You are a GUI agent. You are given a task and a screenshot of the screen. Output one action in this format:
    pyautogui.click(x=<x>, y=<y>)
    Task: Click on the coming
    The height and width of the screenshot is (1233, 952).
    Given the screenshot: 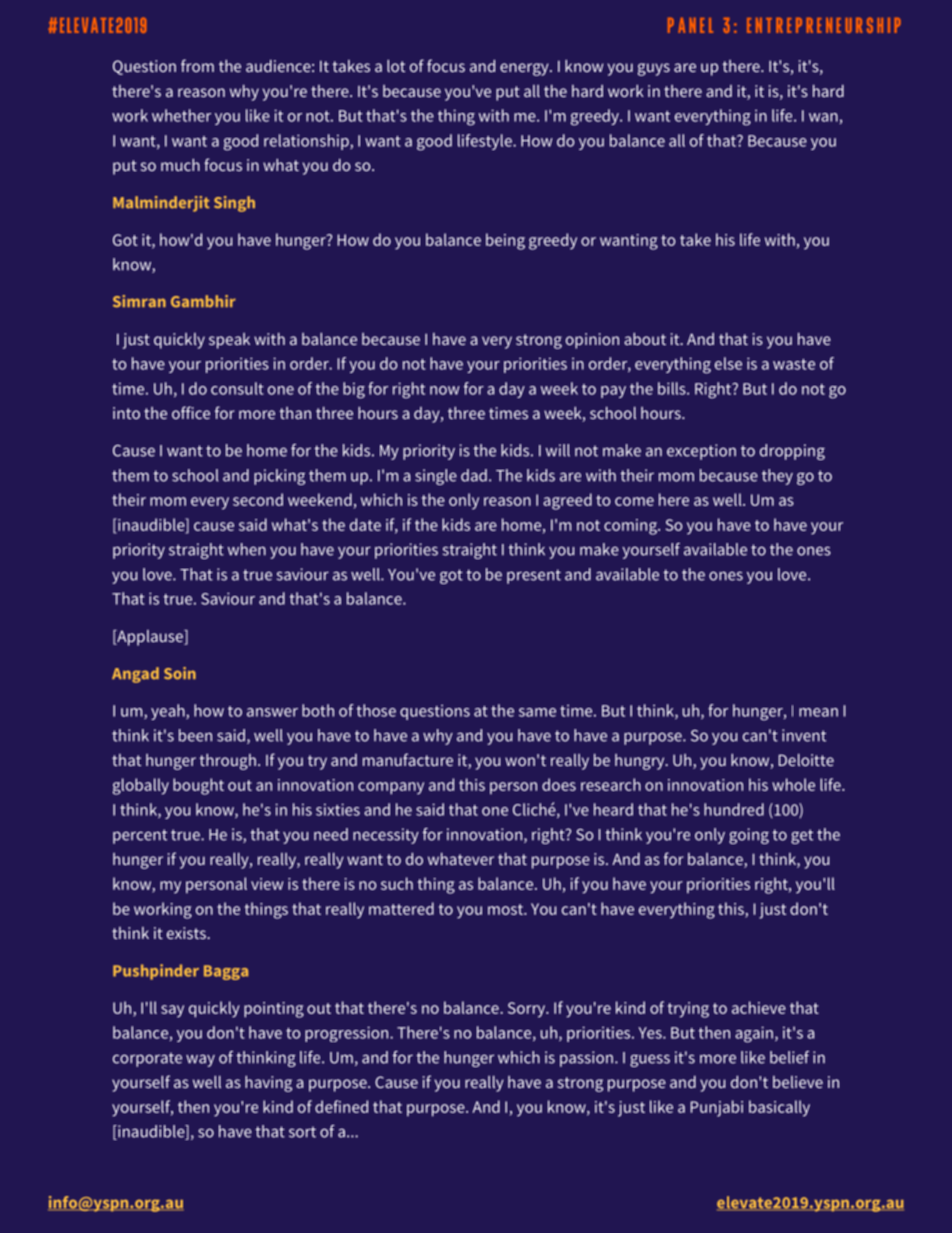 What is the action you would take?
    pyautogui.click(x=631, y=527)
